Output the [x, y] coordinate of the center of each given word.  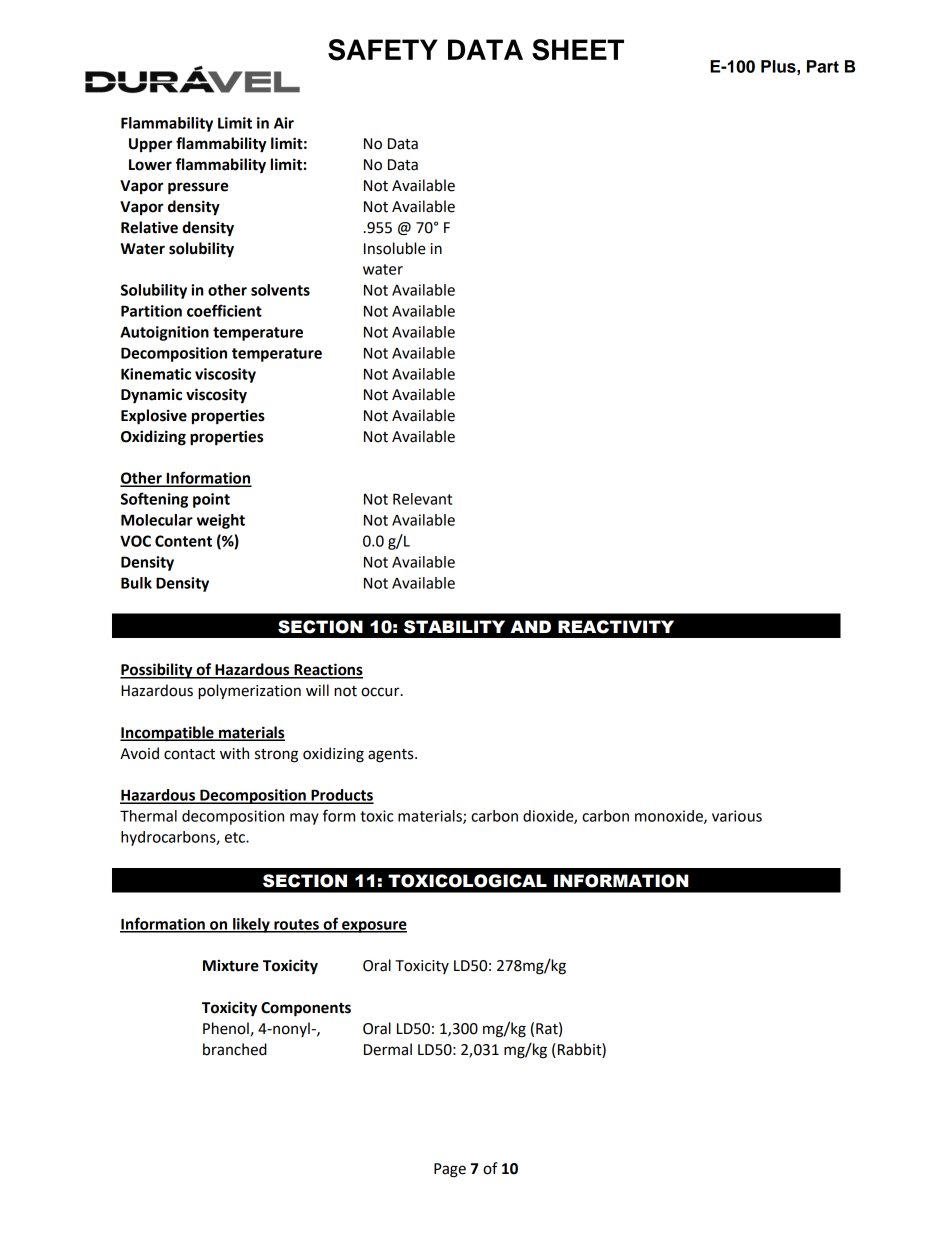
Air [284, 123]
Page [450, 1170]
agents [392, 756]
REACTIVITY [616, 627]
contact [189, 754]
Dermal [388, 1049]
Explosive [154, 417]
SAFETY [383, 50]
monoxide [670, 817]
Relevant [422, 499]
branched [235, 1049]
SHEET [578, 50]
